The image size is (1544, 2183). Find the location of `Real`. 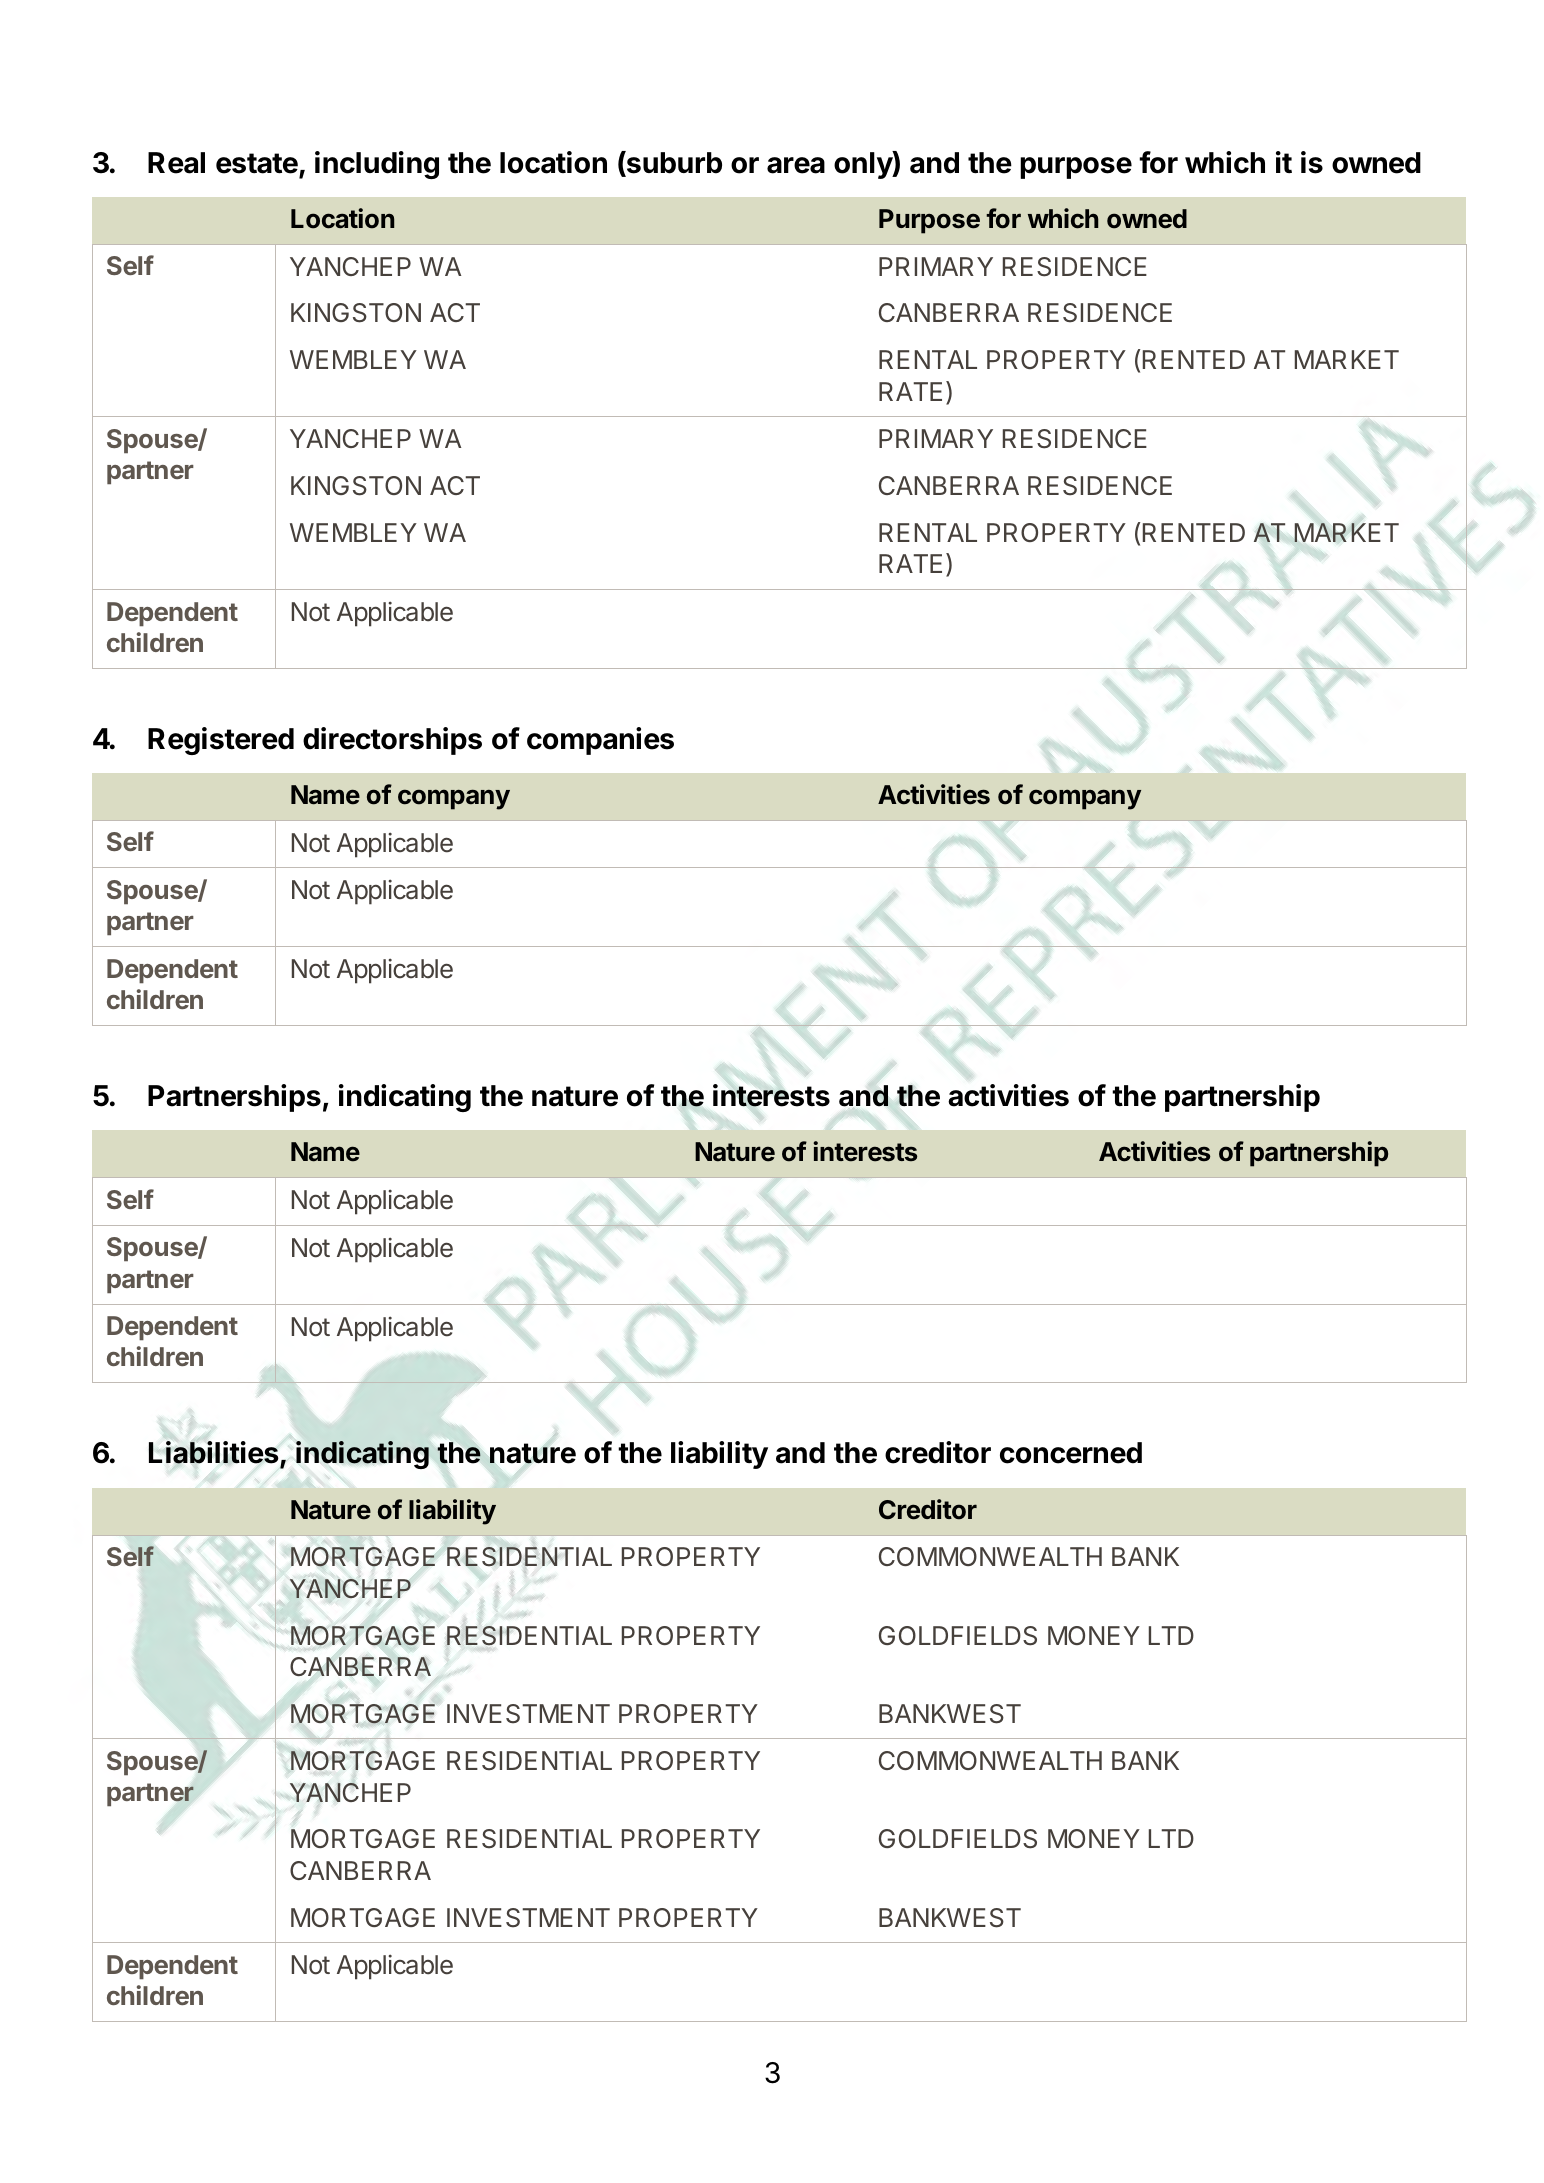

Real is located at coordinates (176, 163).
